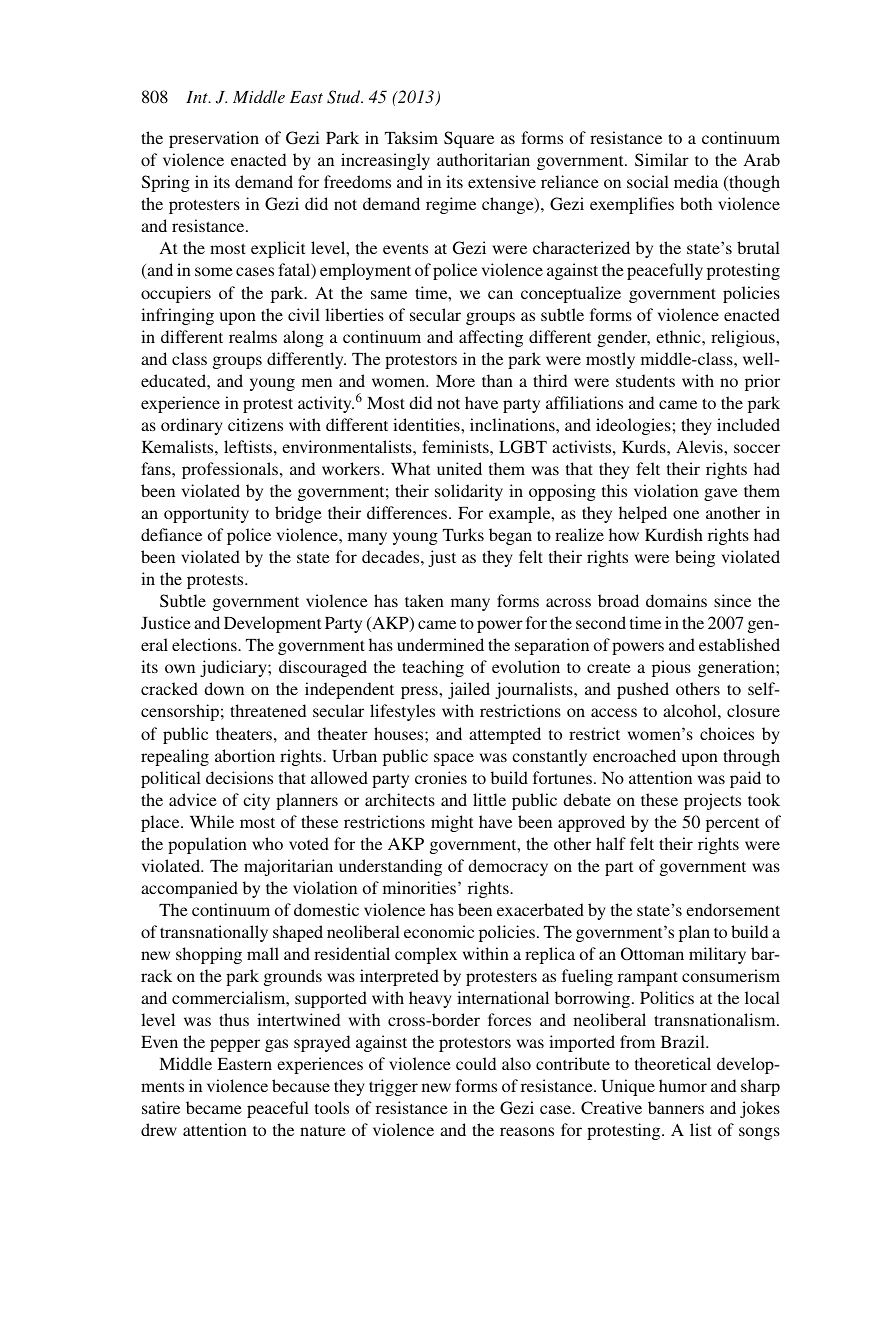 The image size is (896, 1328). Describe the element at coordinates (671, 668) in the screenshot. I see `pious` at that location.
